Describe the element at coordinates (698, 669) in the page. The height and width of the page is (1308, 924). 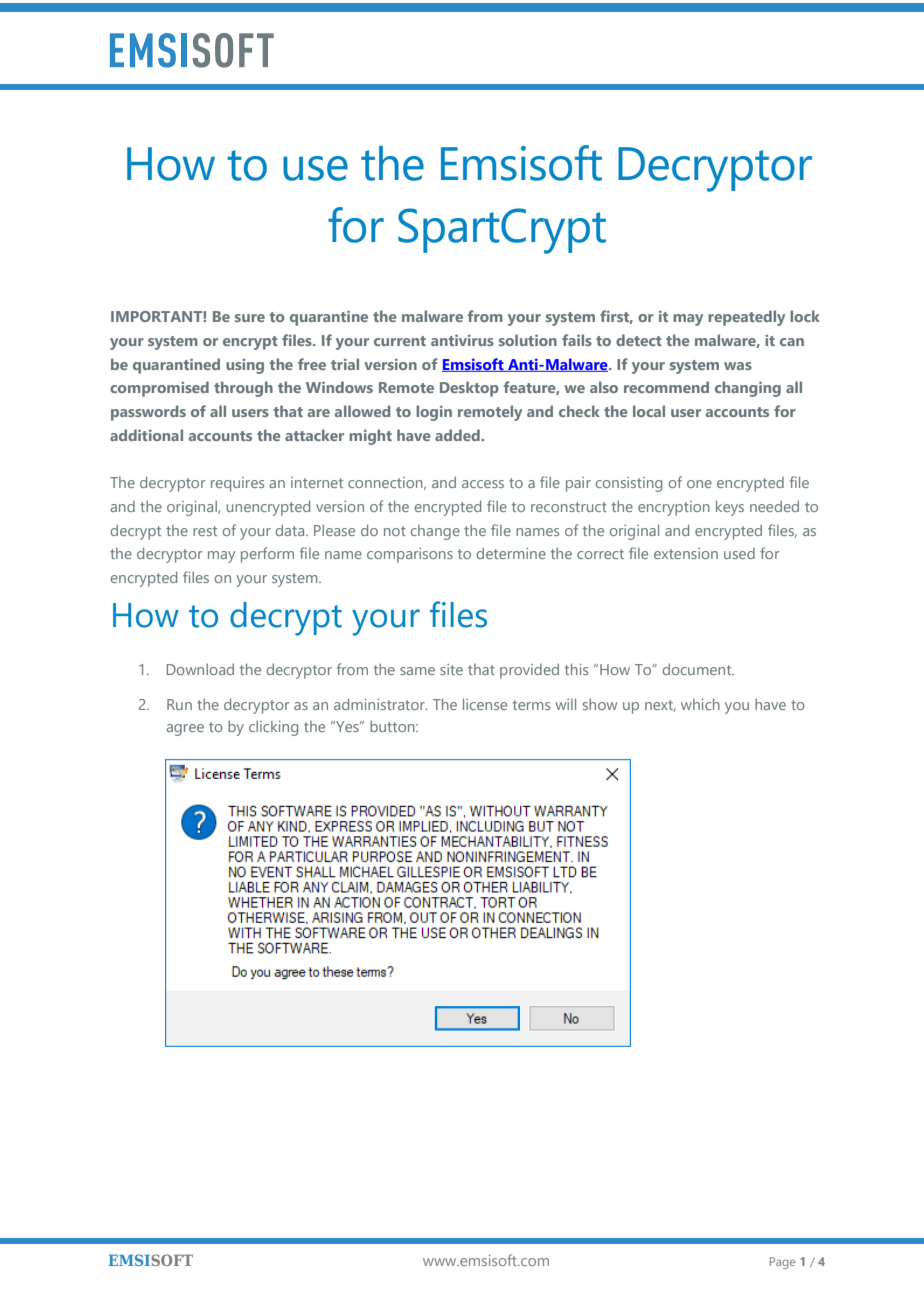
I see `document` at that location.
